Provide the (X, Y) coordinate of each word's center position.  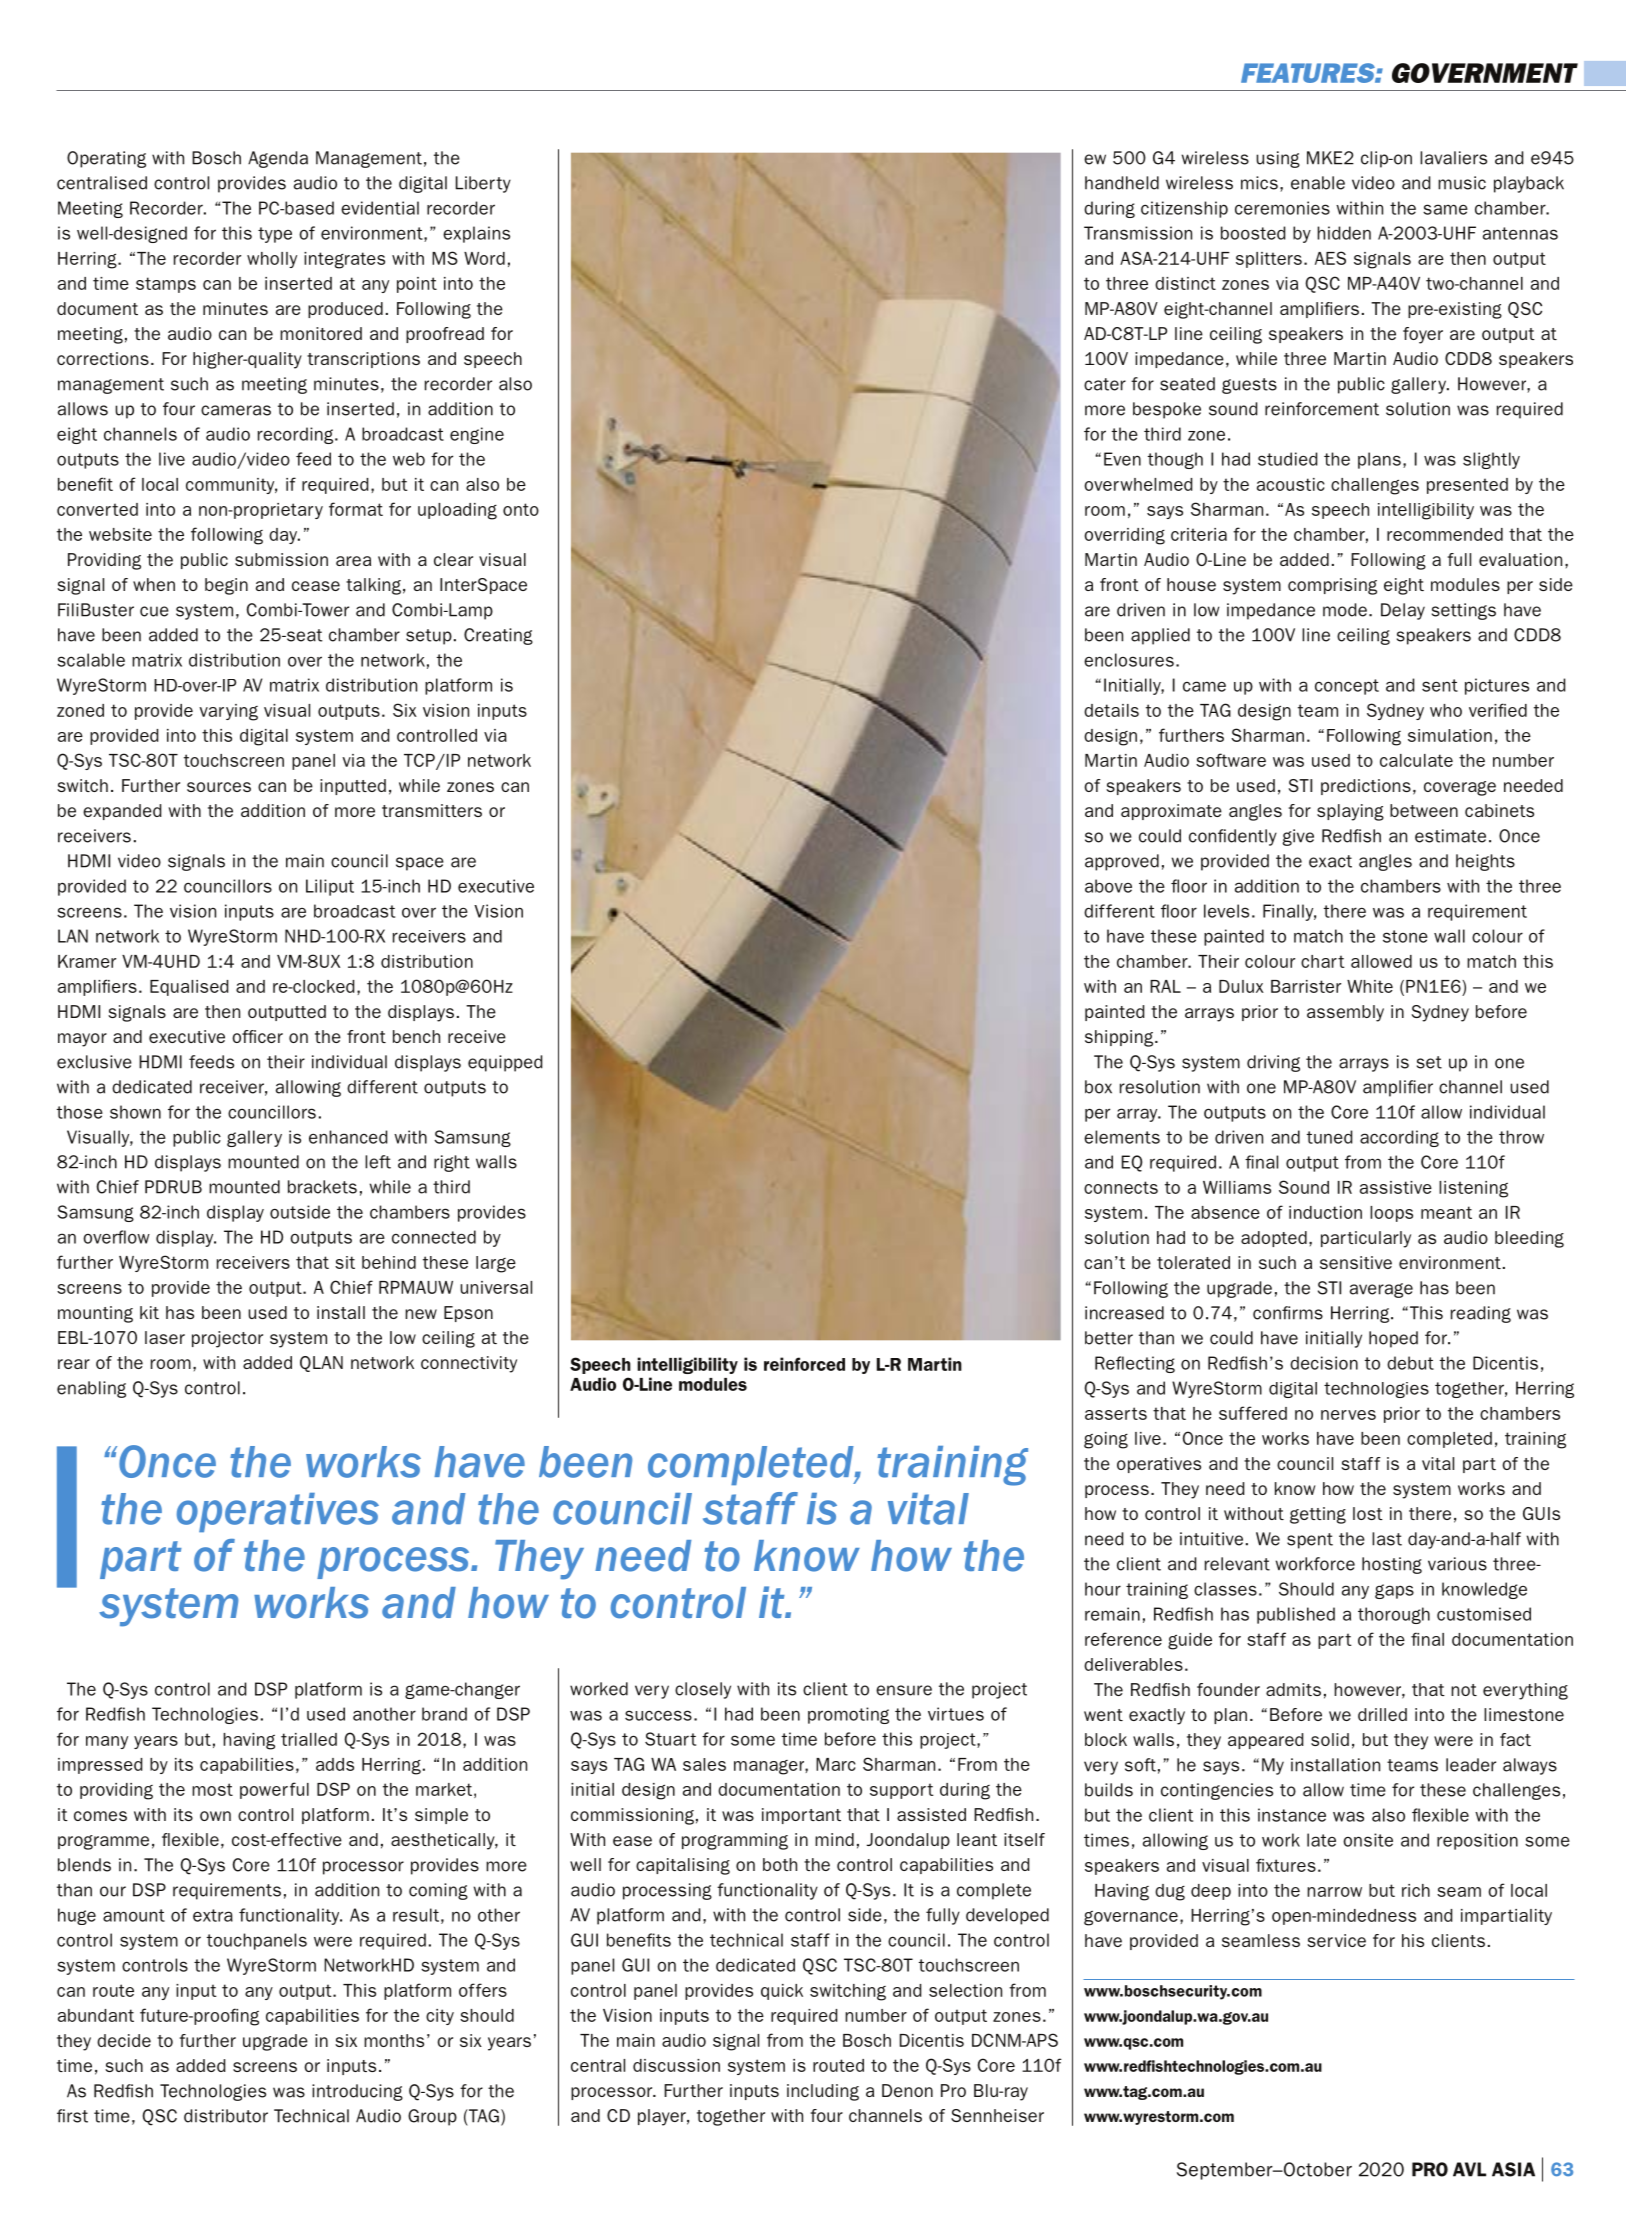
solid (1330, 1739)
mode (1345, 610)
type (275, 235)
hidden (1344, 233)
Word (484, 258)
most (212, 1789)
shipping (1120, 1038)
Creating (498, 636)
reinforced (804, 1364)
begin (226, 586)
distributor (226, 2116)
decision (1324, 1363)
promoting (848, 1715)
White (1370, 986)
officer (257, 1036)
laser (165, 1337)
